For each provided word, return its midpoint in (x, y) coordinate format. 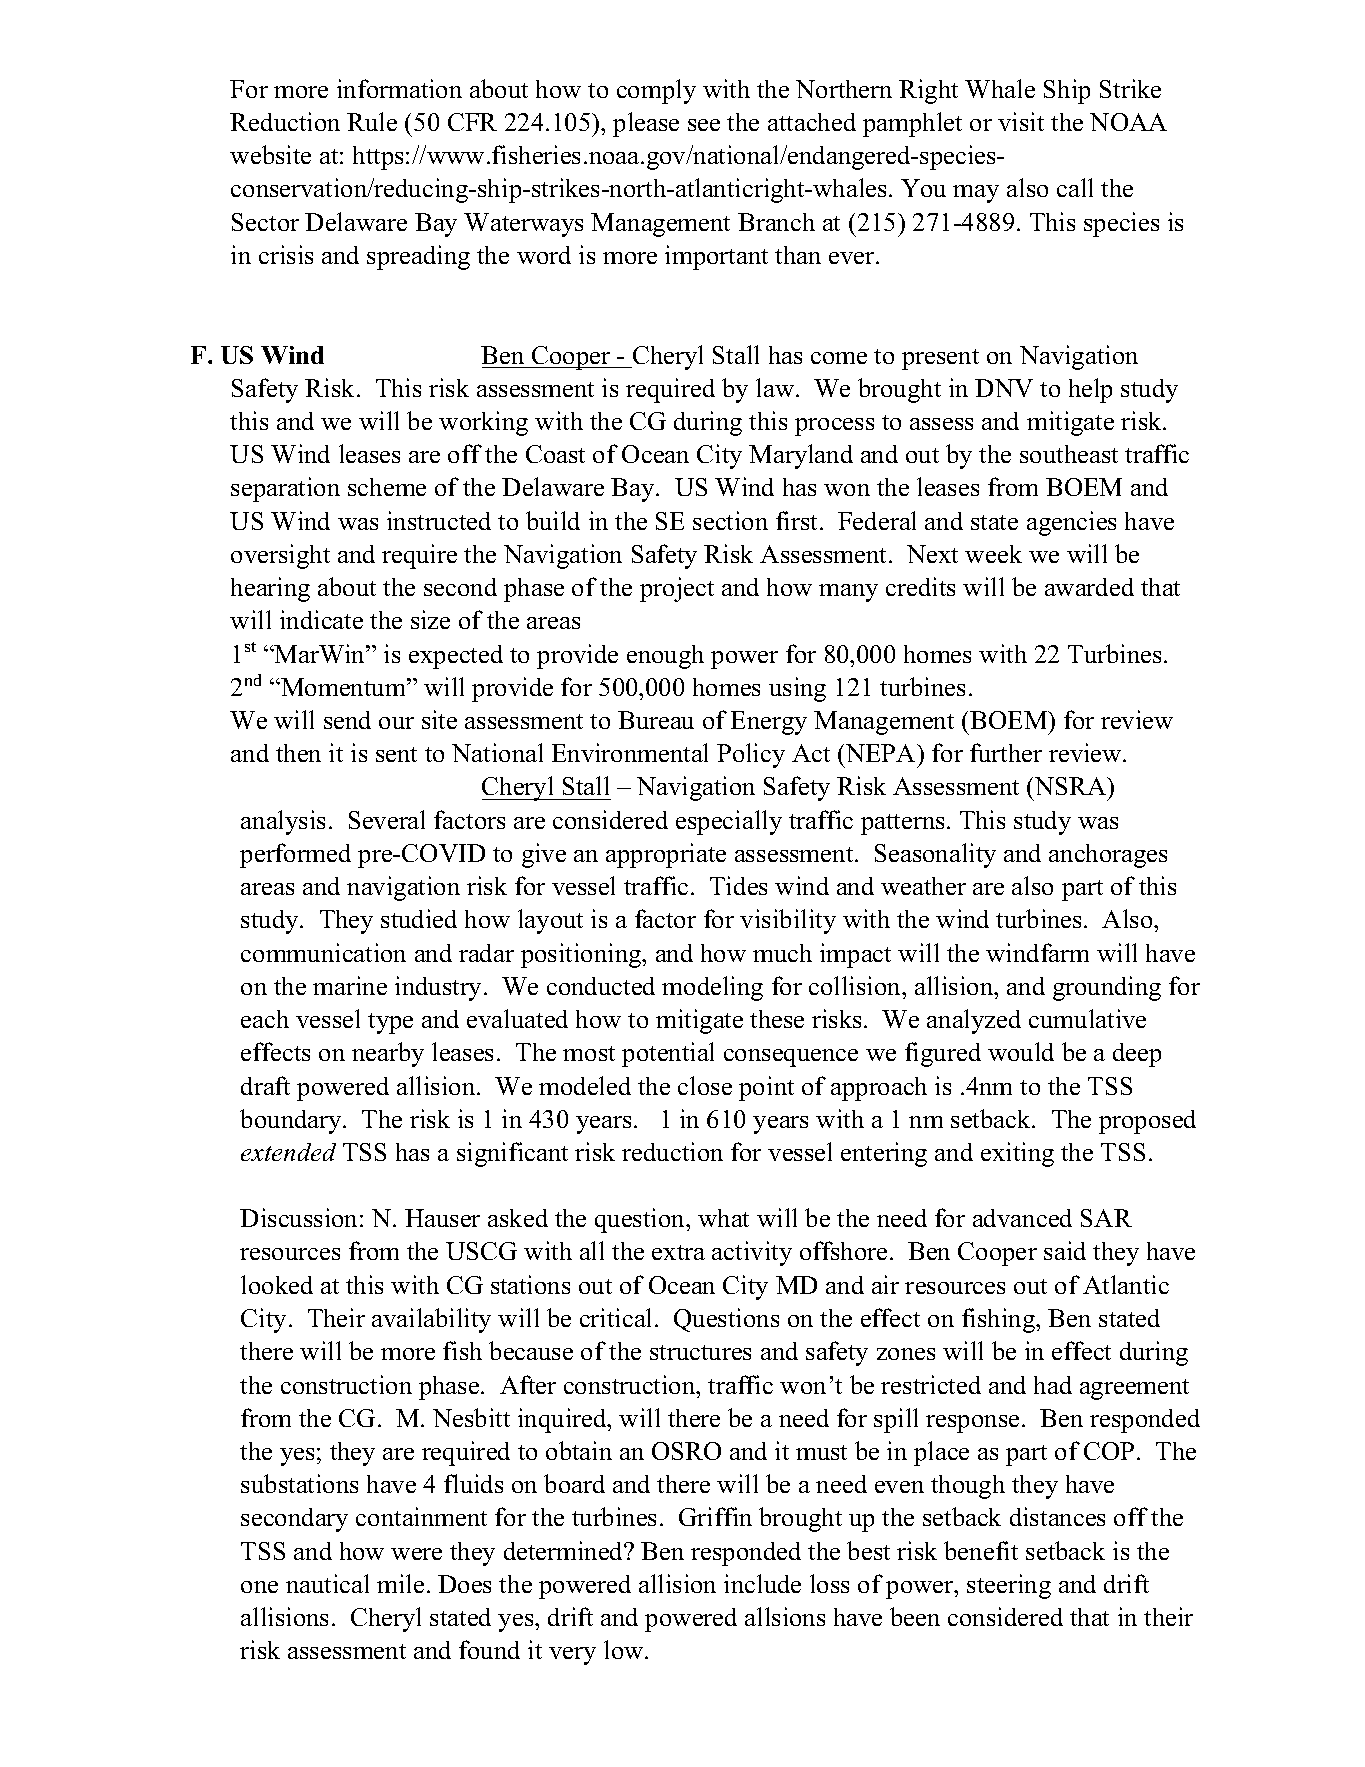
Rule (372, 121)
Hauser (442, 1218)
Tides (738, 885)
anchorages (1108, 856)
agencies (1071, 523)
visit (1021, 121)
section (730, 520)
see (704, 125)
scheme (387, 487)
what (723, 1218)
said (1065, 1250)
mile (400, 1583)
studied (419, 918)
